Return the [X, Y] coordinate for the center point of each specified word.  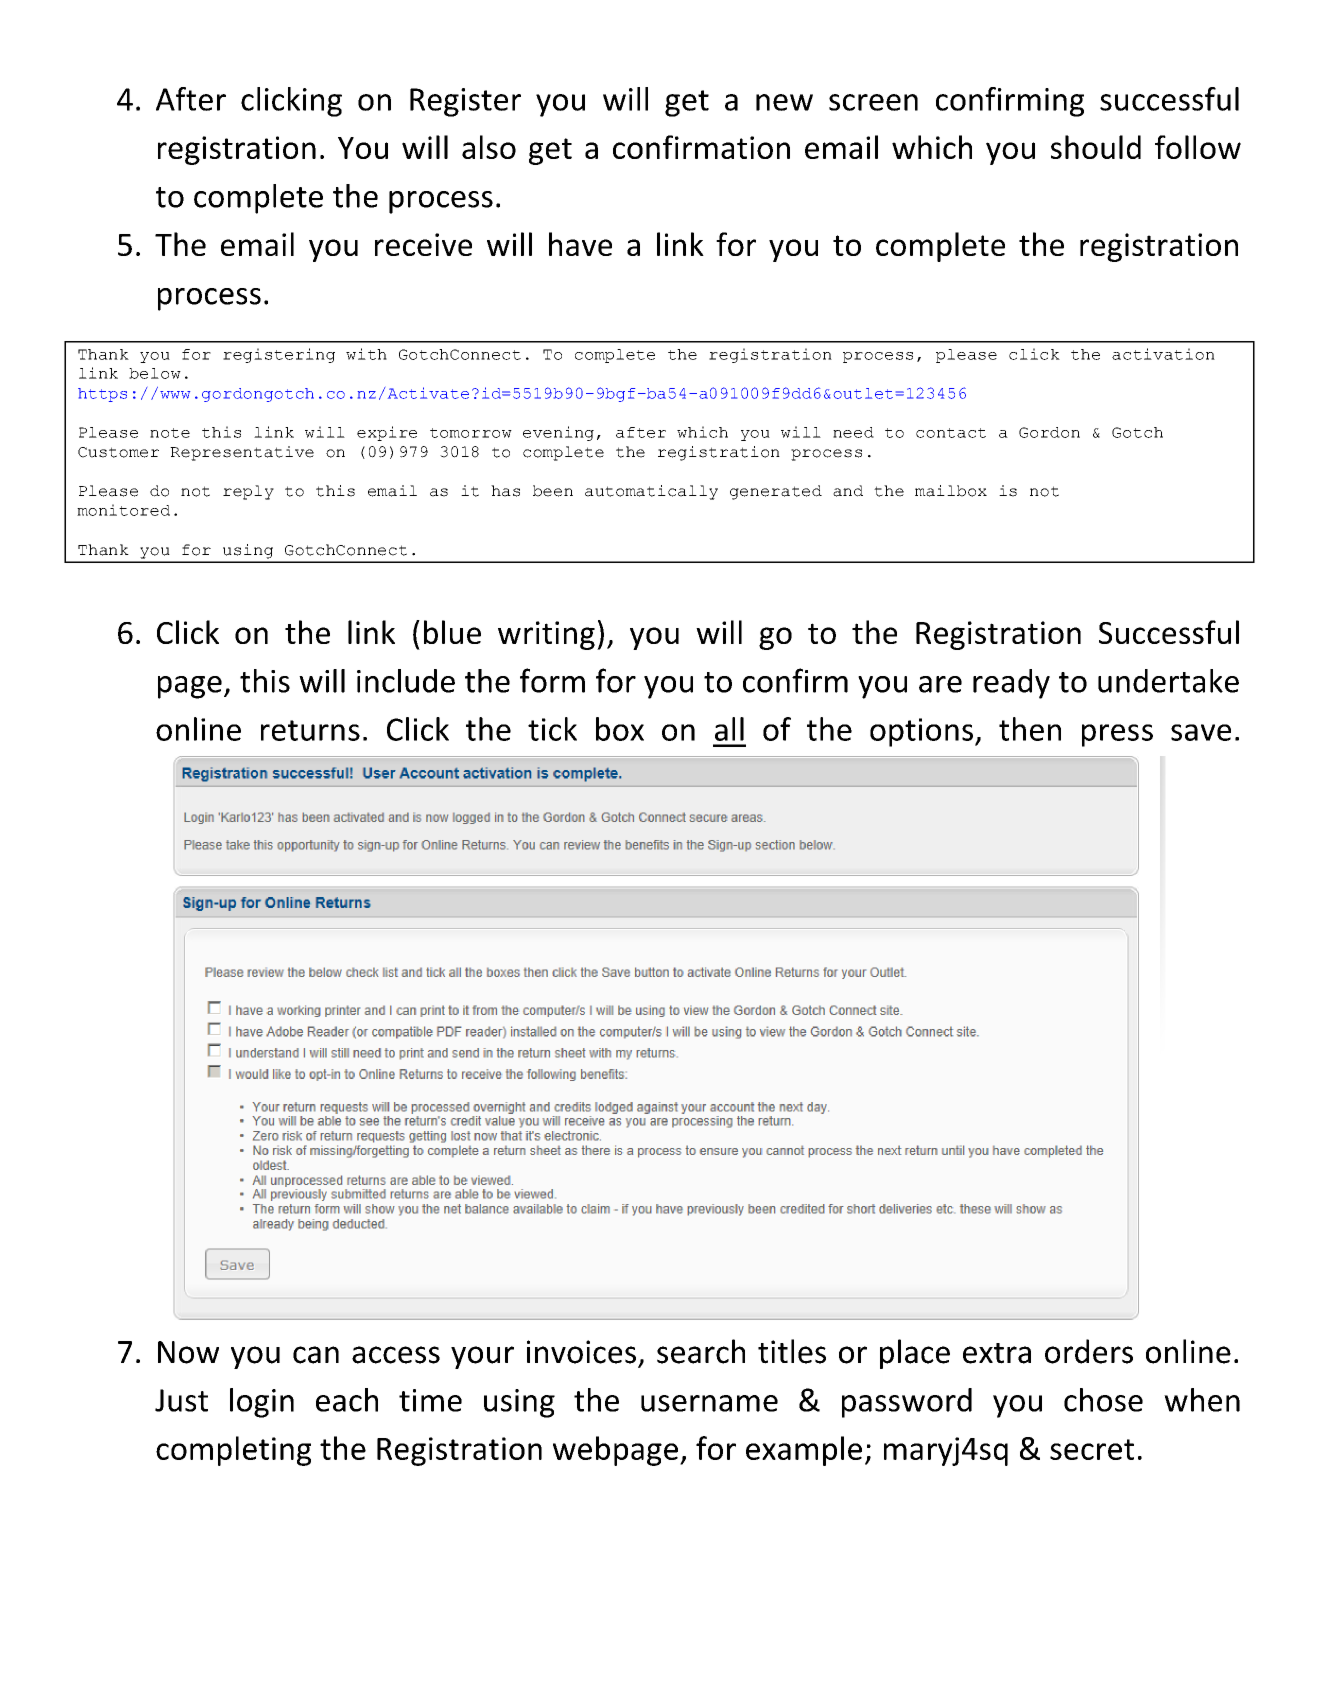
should [1096, 147]
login [262, 1403]
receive [423, 244]
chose [1103, 1400]
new [784, 102]
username [709, 1403]
